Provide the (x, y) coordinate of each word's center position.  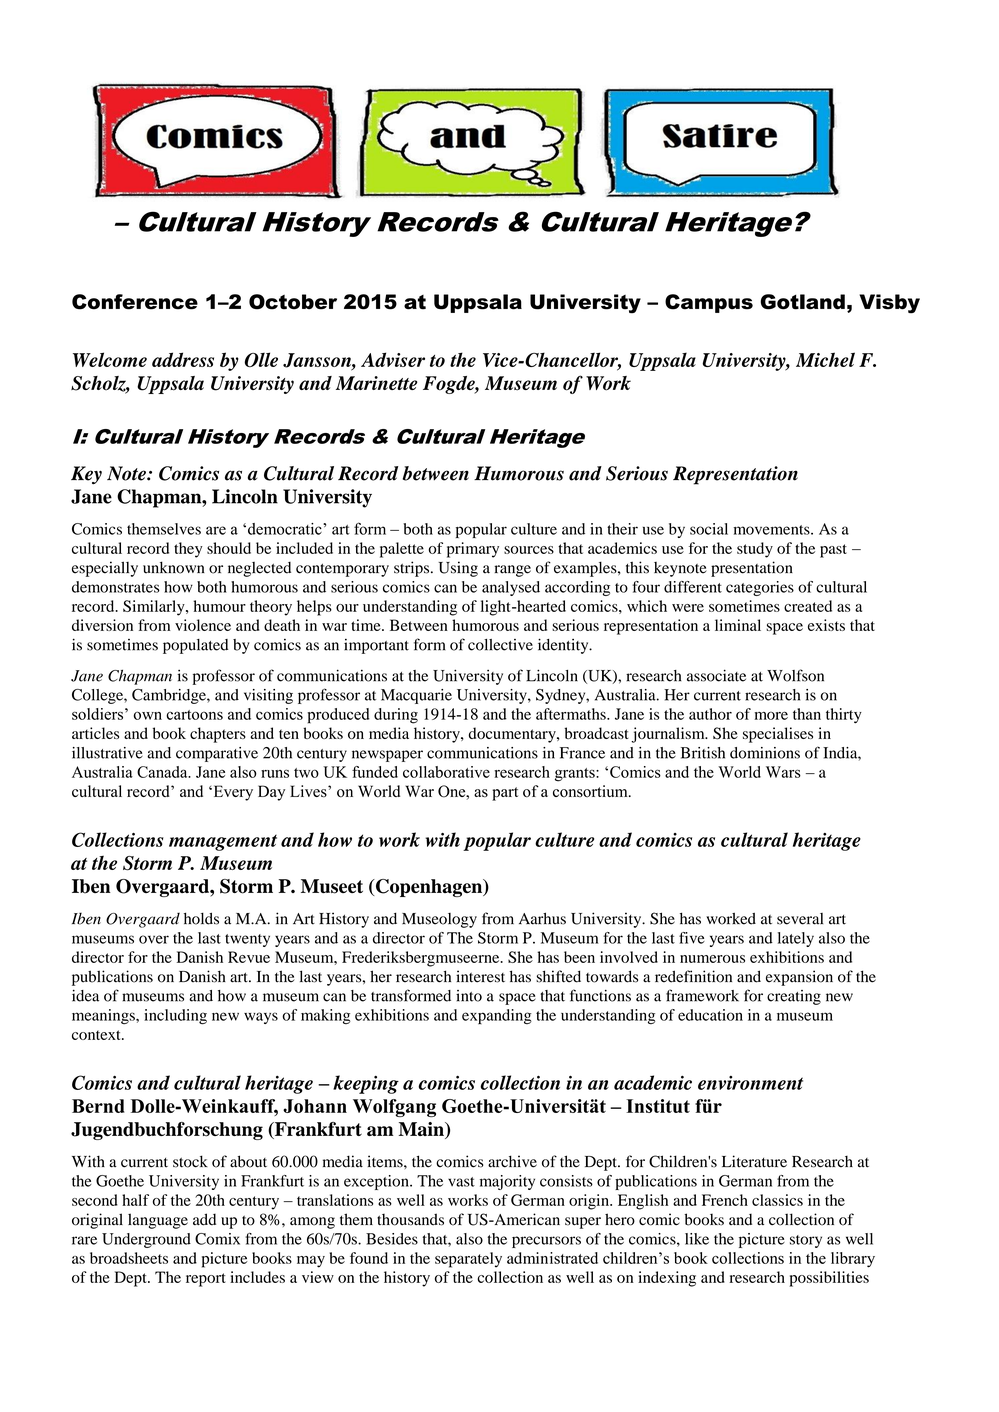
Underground (146, 1240)
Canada (163, 772)
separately (468, 1260)
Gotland (802, 302)
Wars (783, 772)
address (183, 359)
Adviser (393, 359)
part (505, 794)
